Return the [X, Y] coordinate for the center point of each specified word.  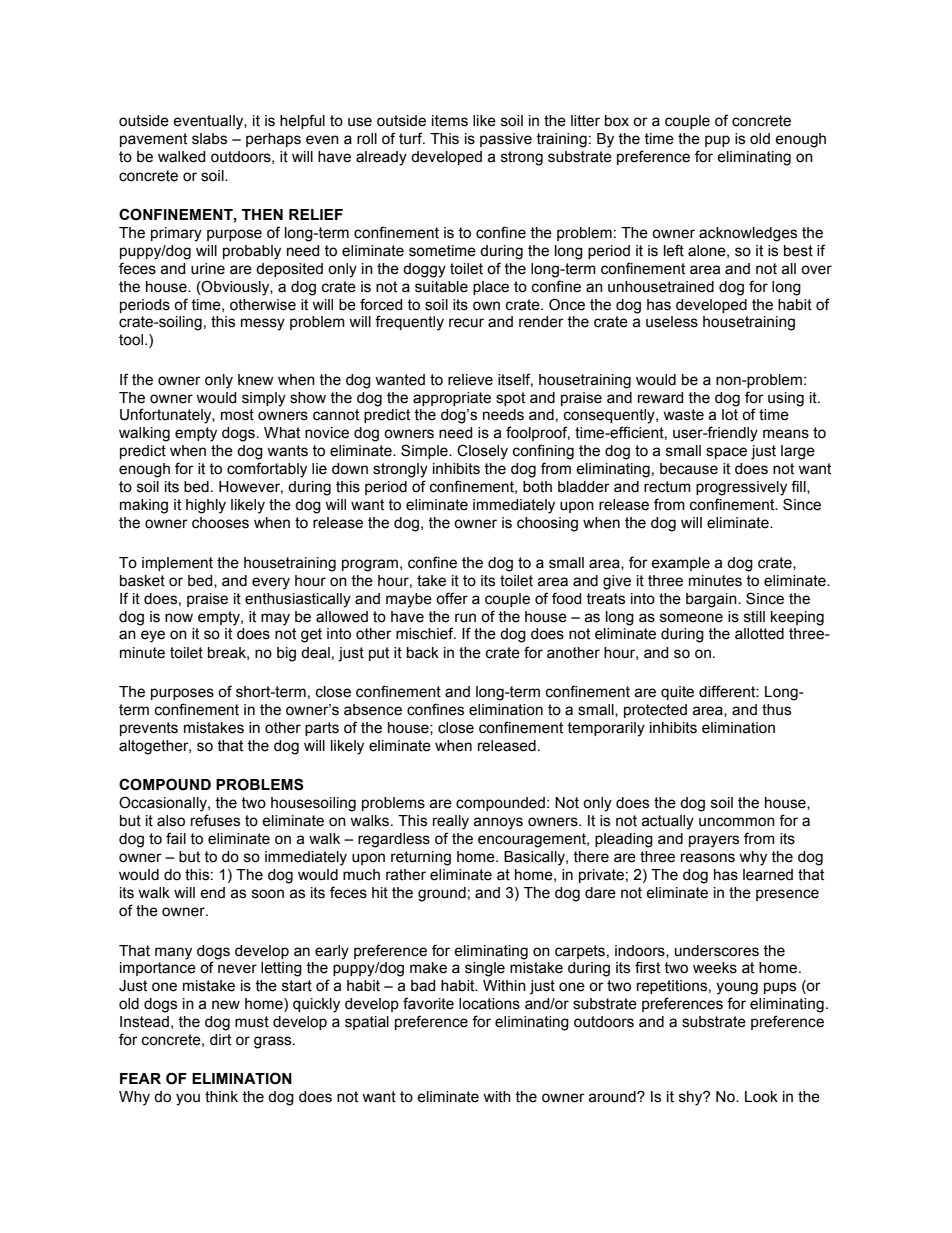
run [465, 618]
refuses [215, 820]
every [271, 583]
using [786, 399]
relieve [470, 380]
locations [489, 1004]
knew [256, 380]
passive [506, 140]
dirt [220, 1040]
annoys [498, 823]
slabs [209, 139]
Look [761, 1097]
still [754, 617]
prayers [714, 841]
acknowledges [748, 234]
